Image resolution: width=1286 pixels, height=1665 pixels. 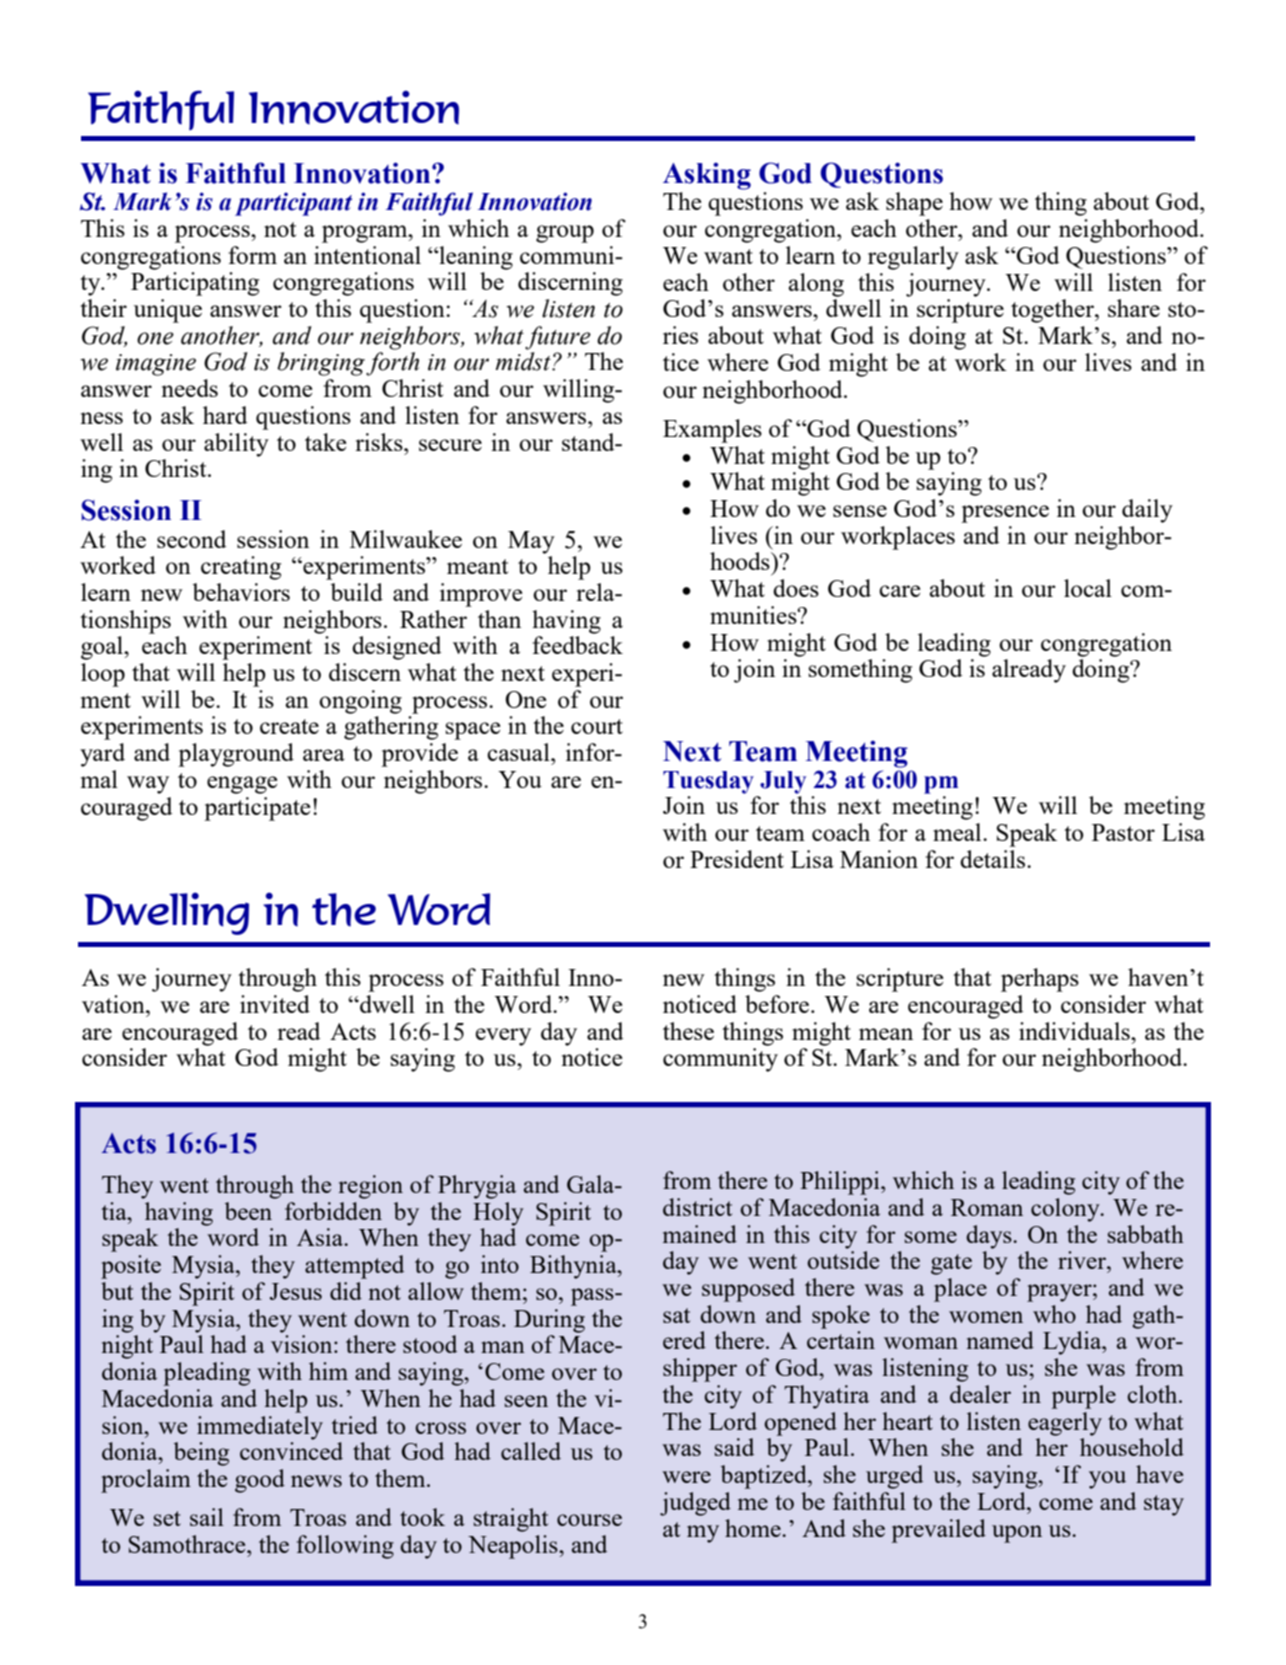 What do you see at coordinates (565, 234) in the page?
I see `group` at bounding box center [565, 234].
